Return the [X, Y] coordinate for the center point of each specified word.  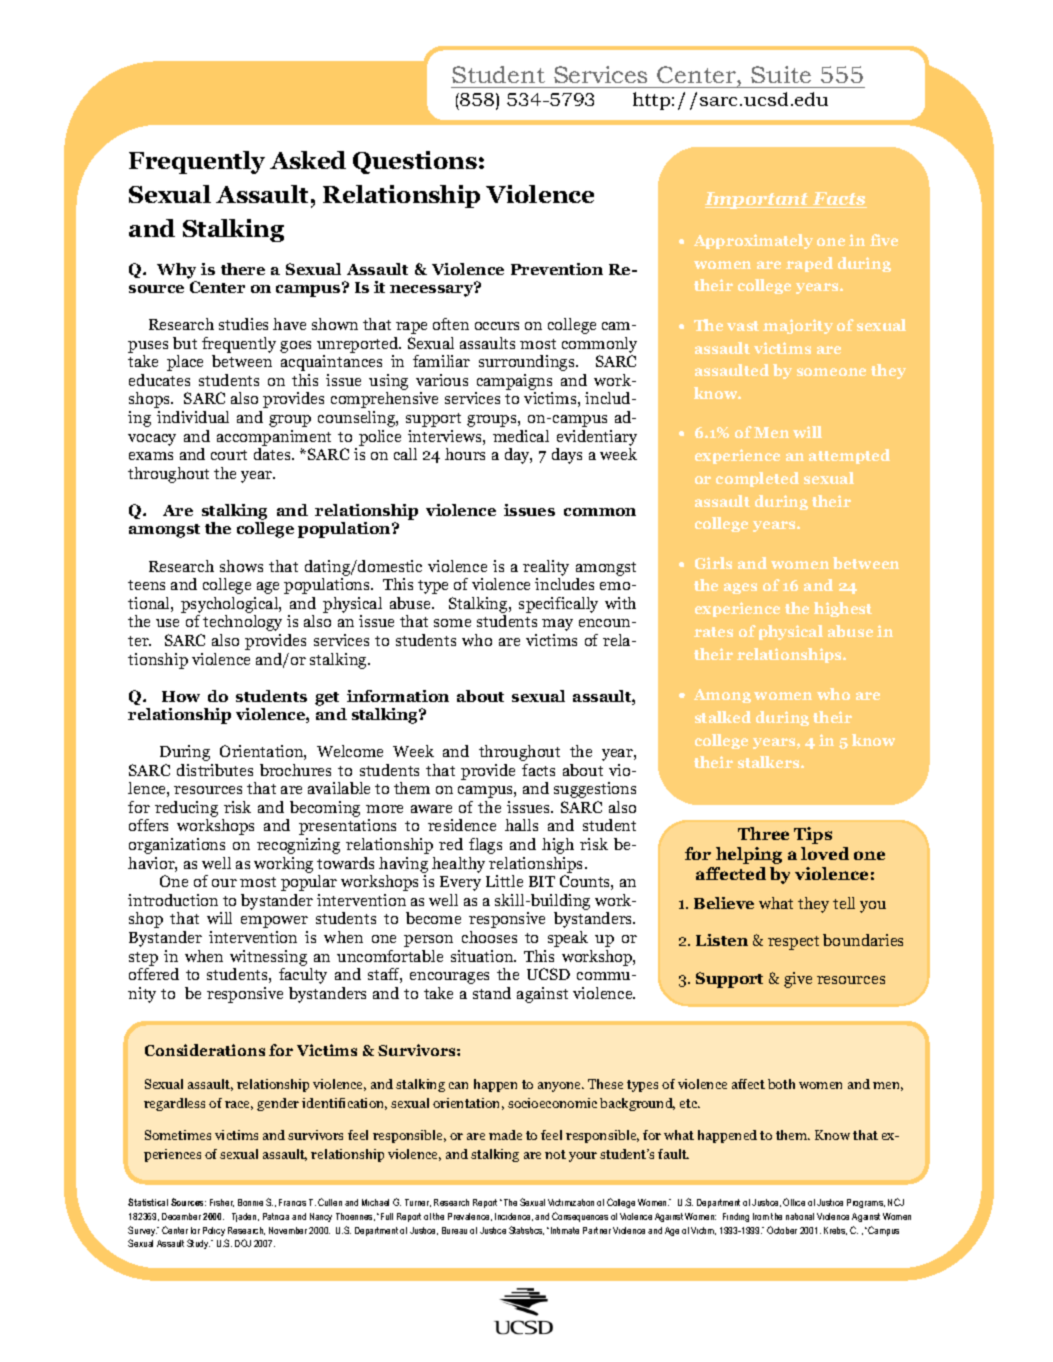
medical [521, 436]
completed [757, 479]
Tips [813, 835]
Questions [415, 162]
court [229, 455]
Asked [308, 160]
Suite [781, 74]
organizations [177, 846]
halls [521, 825]
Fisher [222, 1203]
